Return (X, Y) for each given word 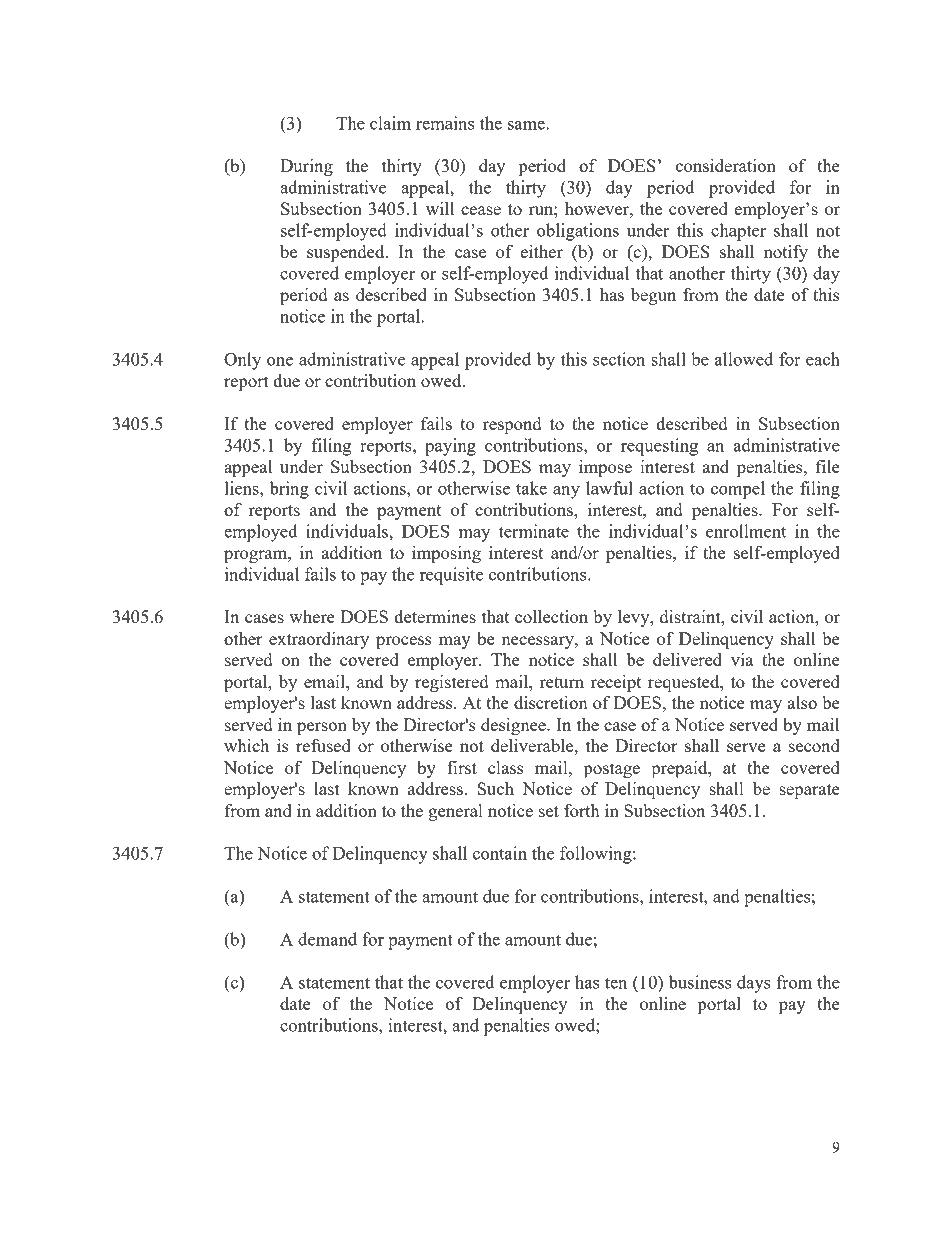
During (306, 167)
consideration (726, 165)
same (527, 125)
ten (616, 983)
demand (327, 939)
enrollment (746, 531)
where (312, 616)
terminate (534, 531)
